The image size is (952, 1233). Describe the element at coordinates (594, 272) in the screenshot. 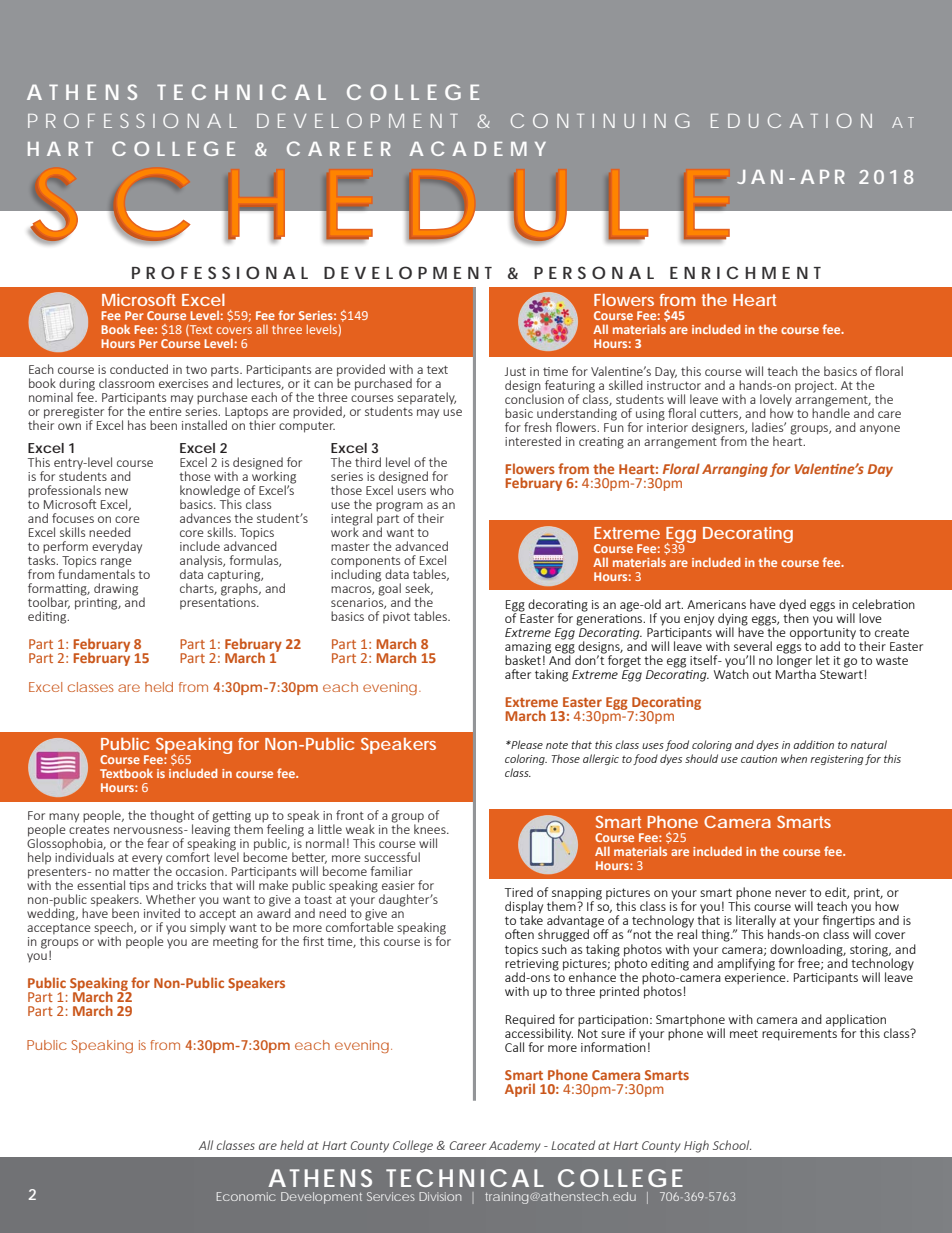

I see `PERSONAL` at that location.
